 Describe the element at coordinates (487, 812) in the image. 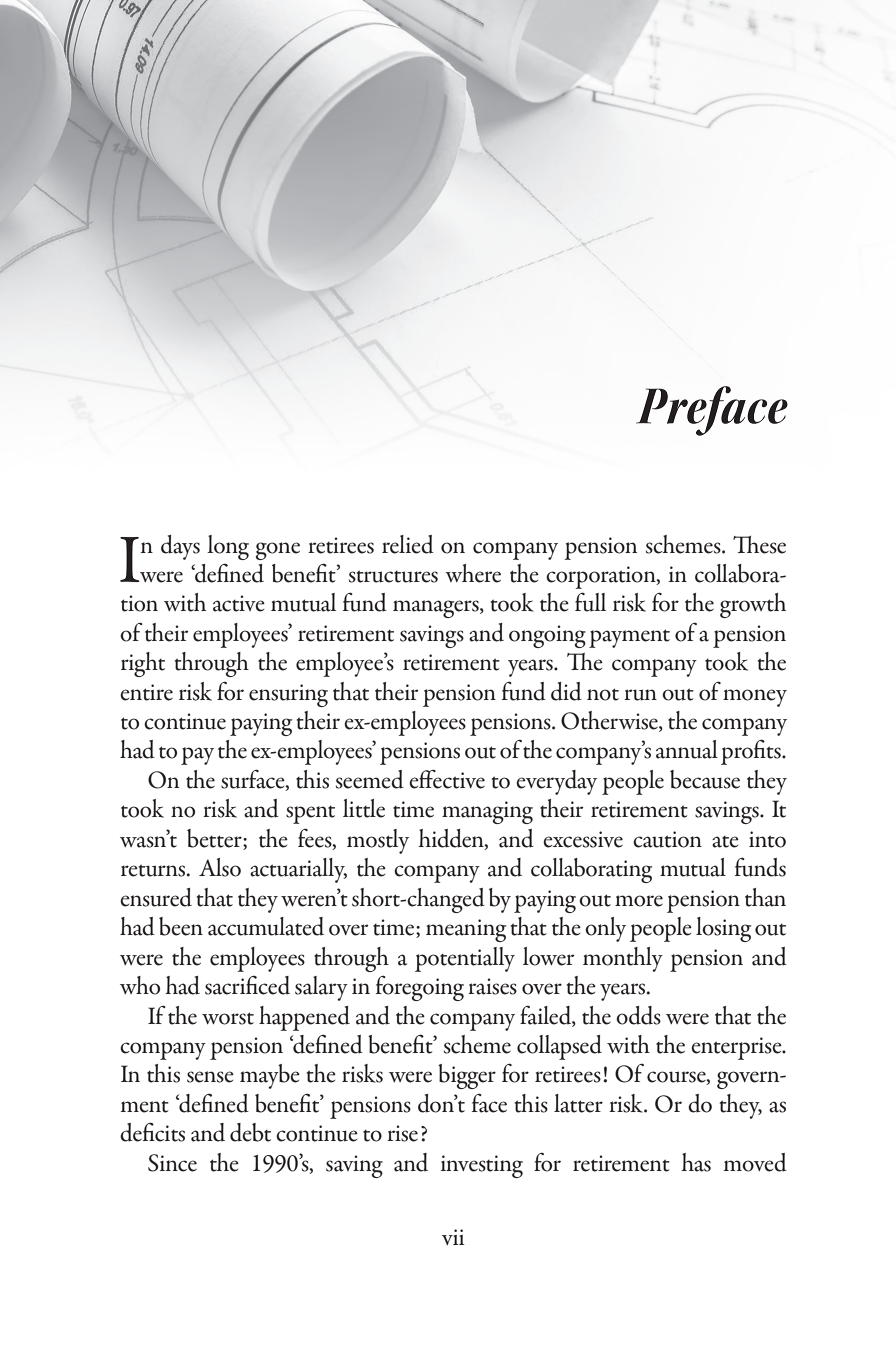

I see `managing` at that location.
